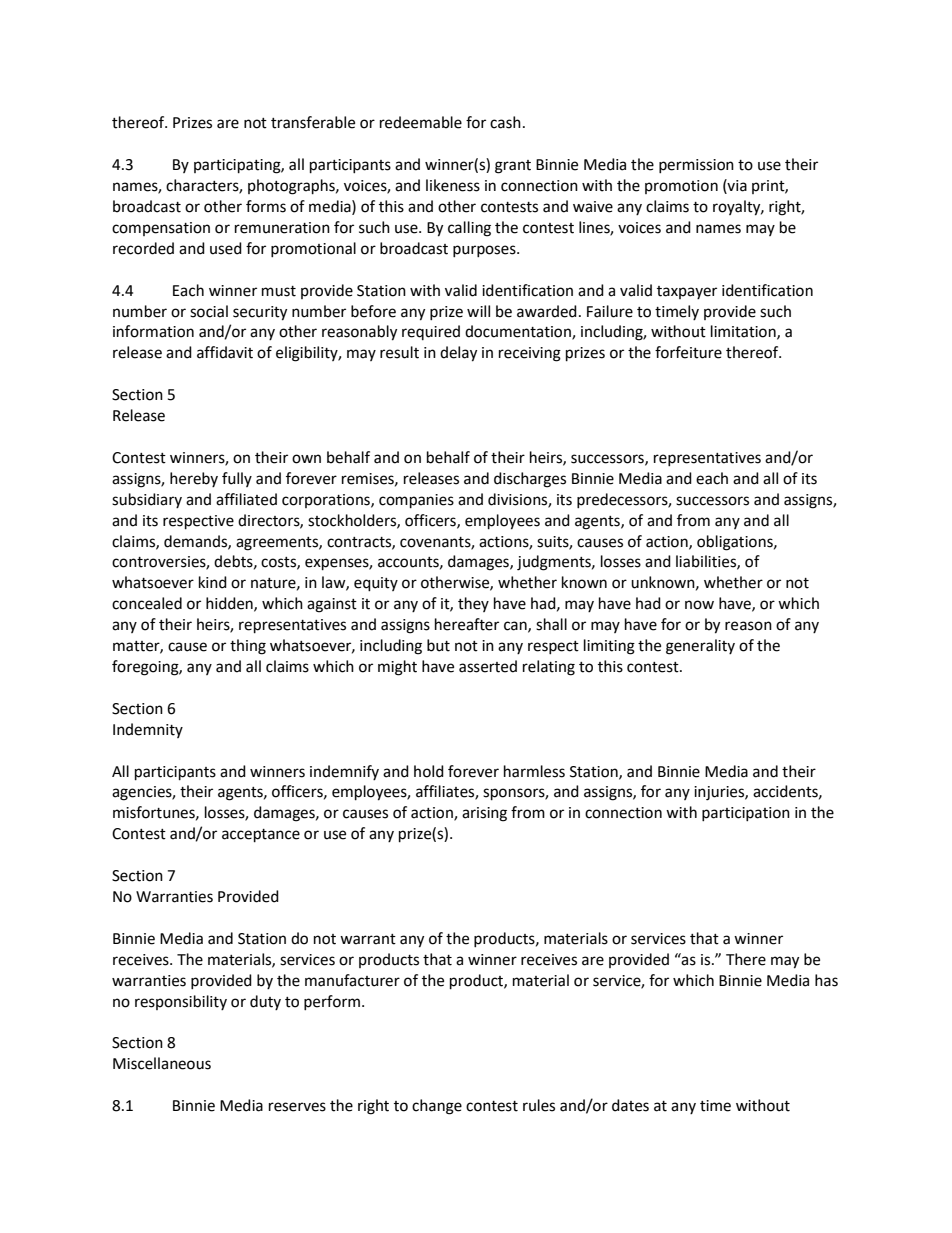 The image size is (952, 1233). Describe the element at coordinates (213, 582) in the image. I see `kind` at that location.
